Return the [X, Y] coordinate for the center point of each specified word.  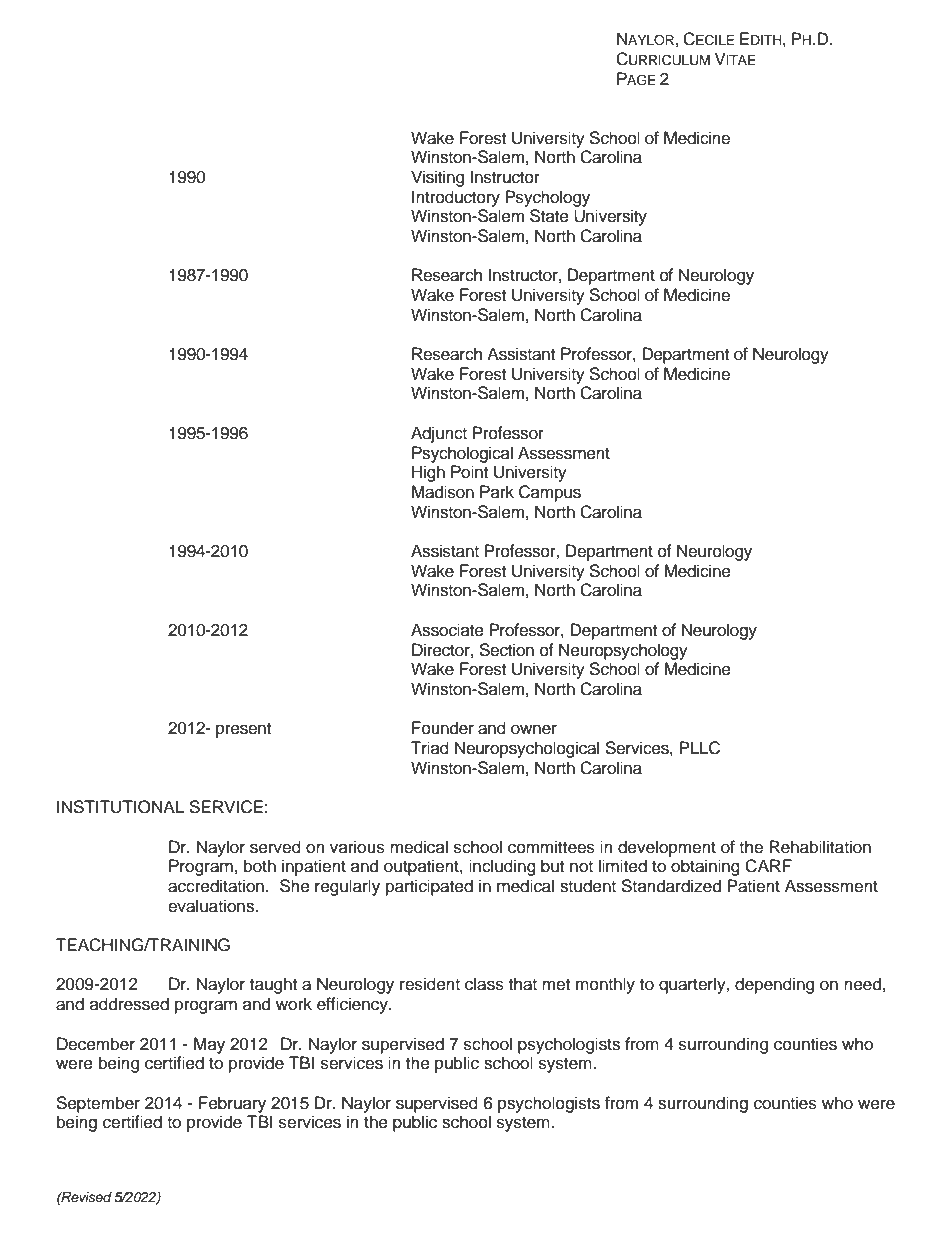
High [428, 473]
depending [774, 985]
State [549, 216]
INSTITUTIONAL [120, 807]
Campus [550, 493]
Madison [443, 492]
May [209, 1045]
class [484, 984]
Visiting [437, 178]
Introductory [456, 198]
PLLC [699, 748]
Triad [430, 748]
